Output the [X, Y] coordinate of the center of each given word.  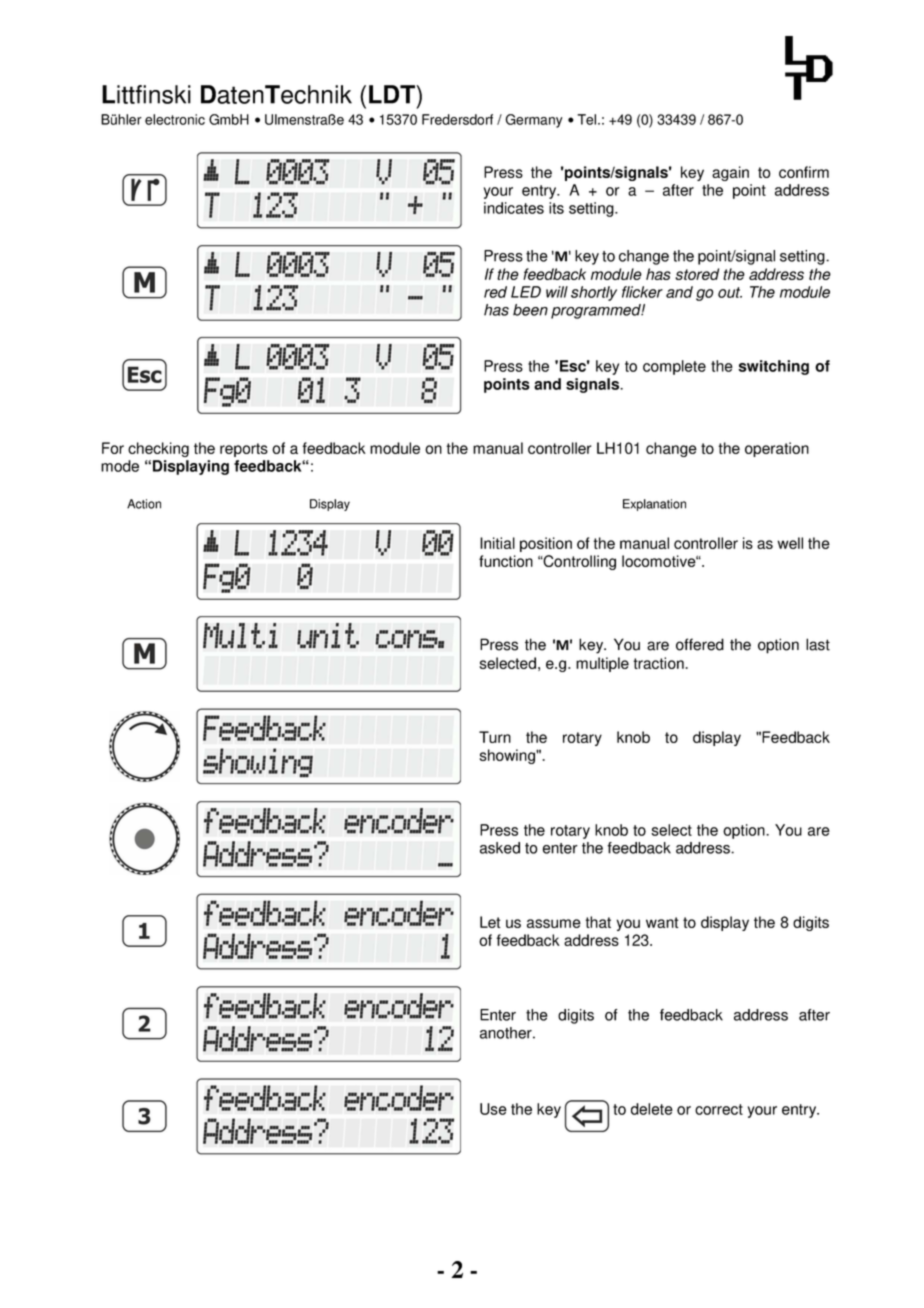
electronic [175, 119]
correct [719, 1109]
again [730, 173]
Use [493, 1109]
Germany [534, 121]
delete [652, 1109]
